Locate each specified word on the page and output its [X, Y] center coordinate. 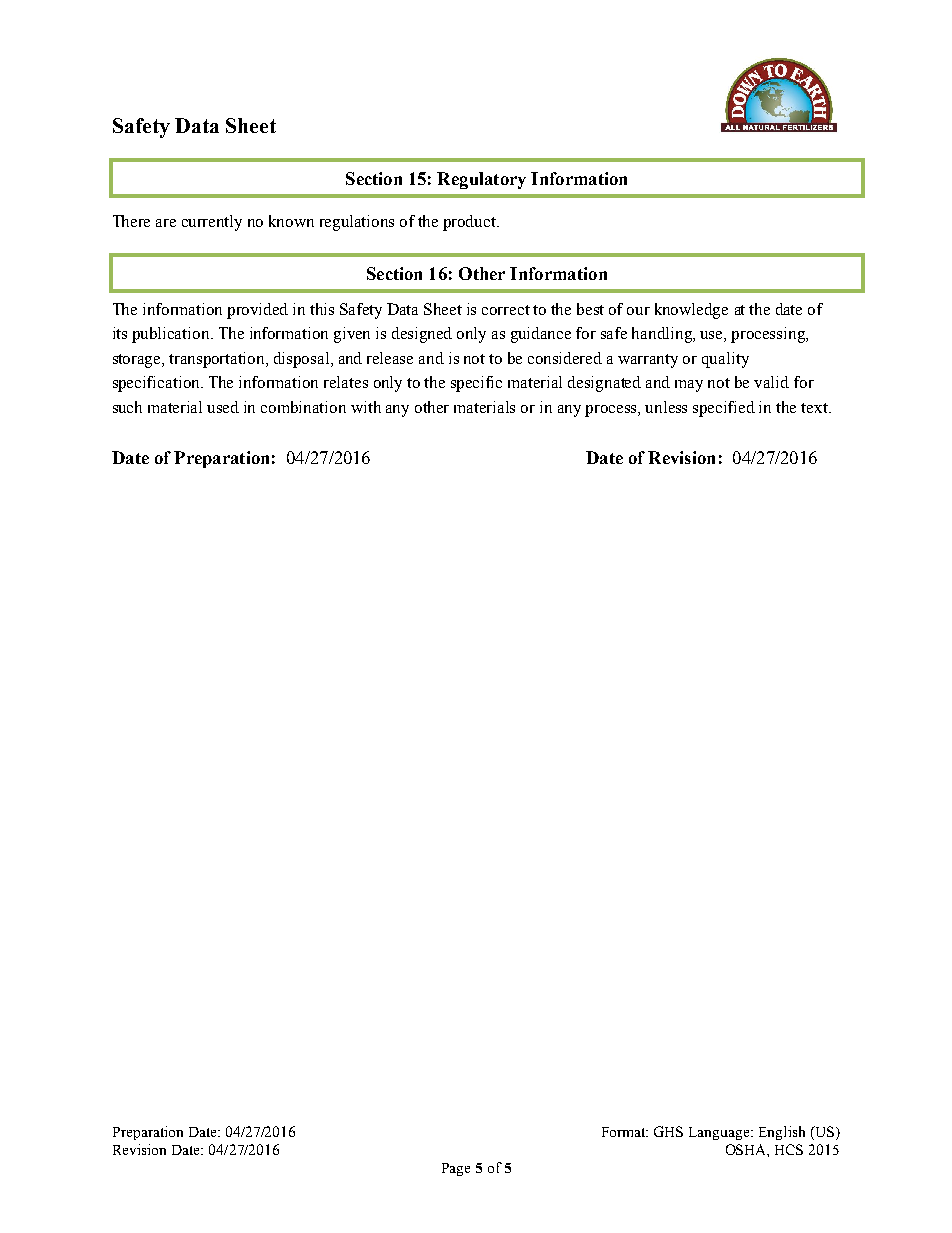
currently [212, 223]
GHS [668, 1131]
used [223, 407]
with [366, 407]
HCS [789, 1149]
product [471, 223]
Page [456, 1169]
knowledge [691, 311]
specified [724, 409]
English [782, 1133]
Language [720, 1133]
